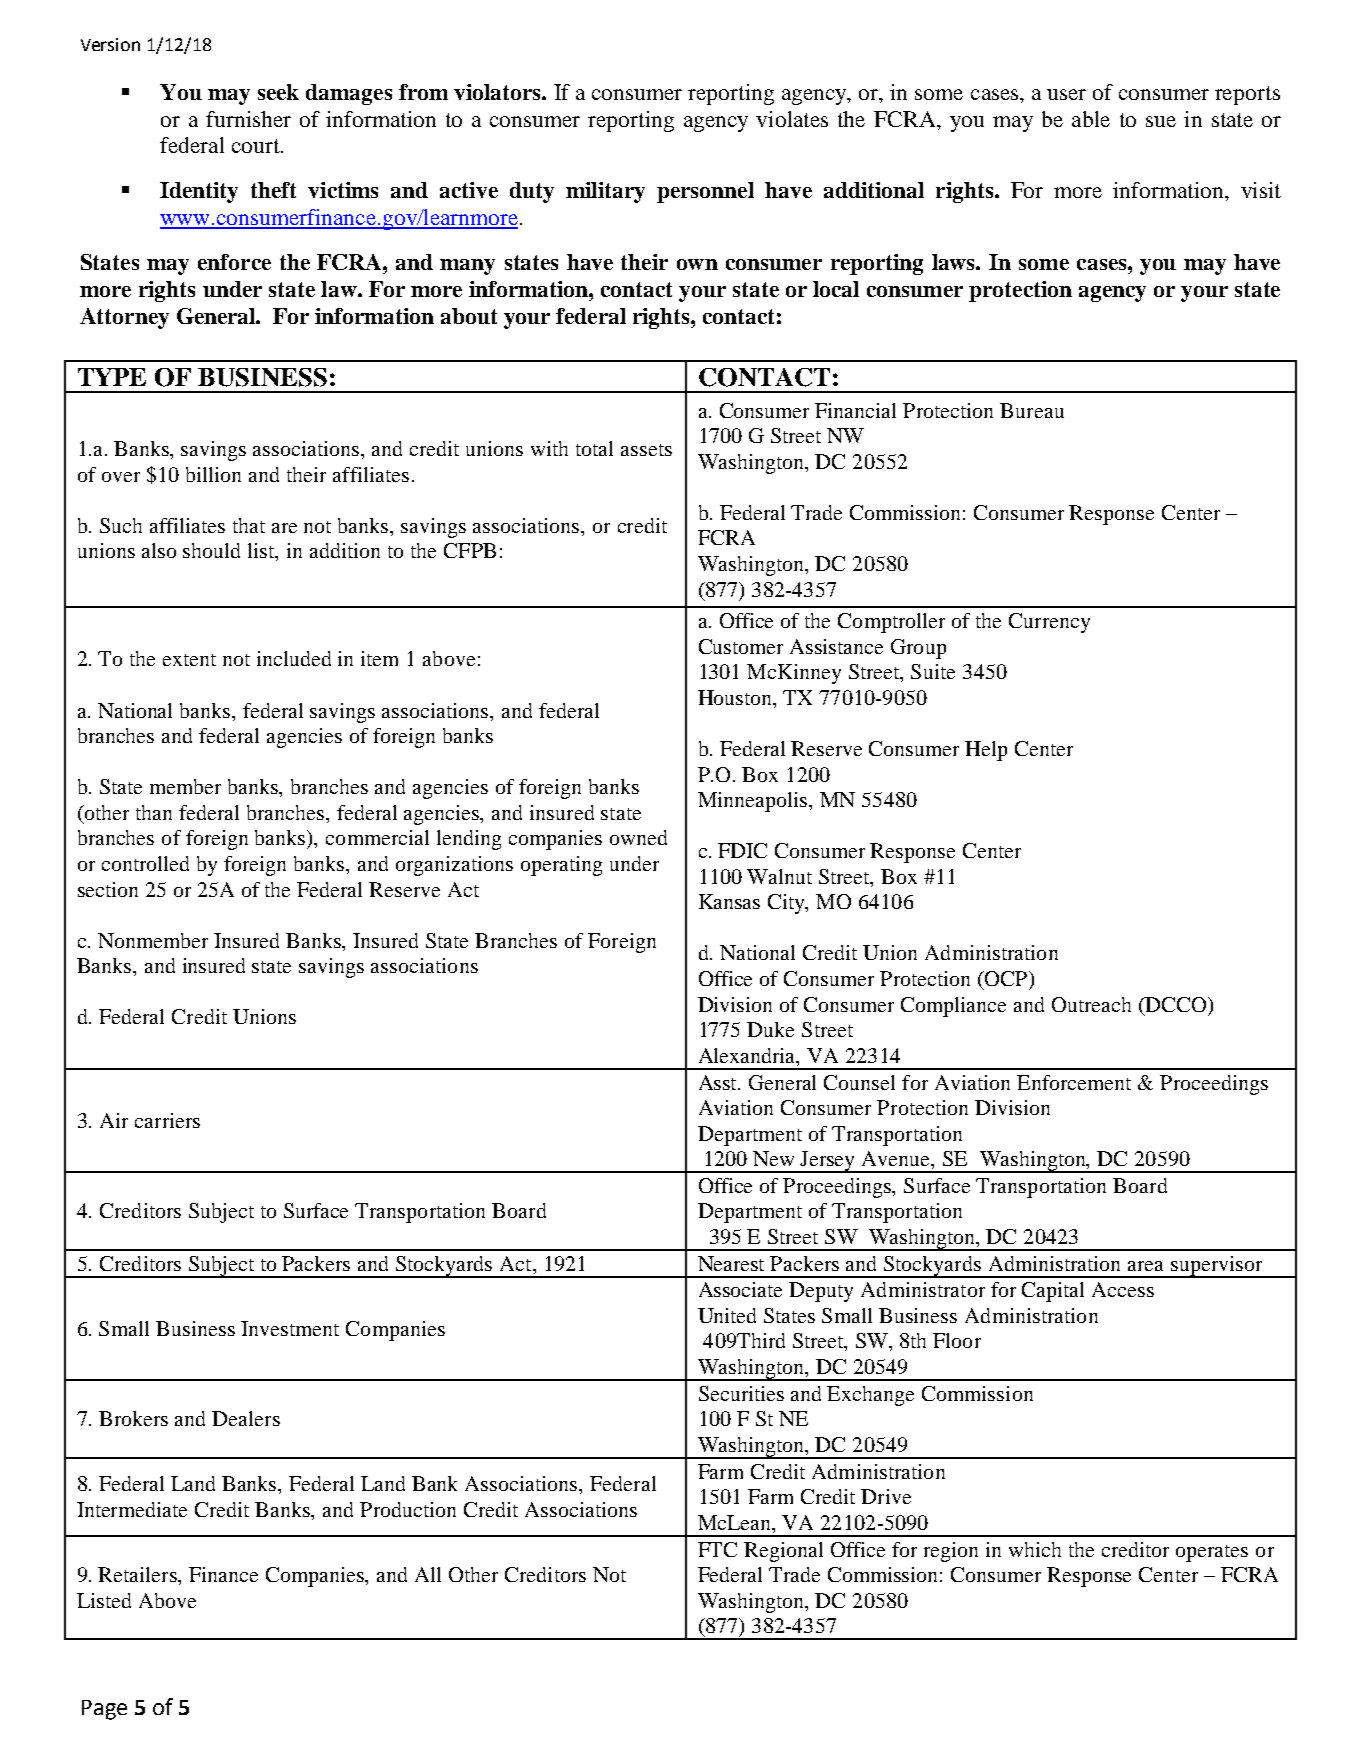 The image size is (1361, 1761). What do you see at coordinates (1091, 1004) in the page?
I see `Outreach` at bounding box center [1091, 1004].
